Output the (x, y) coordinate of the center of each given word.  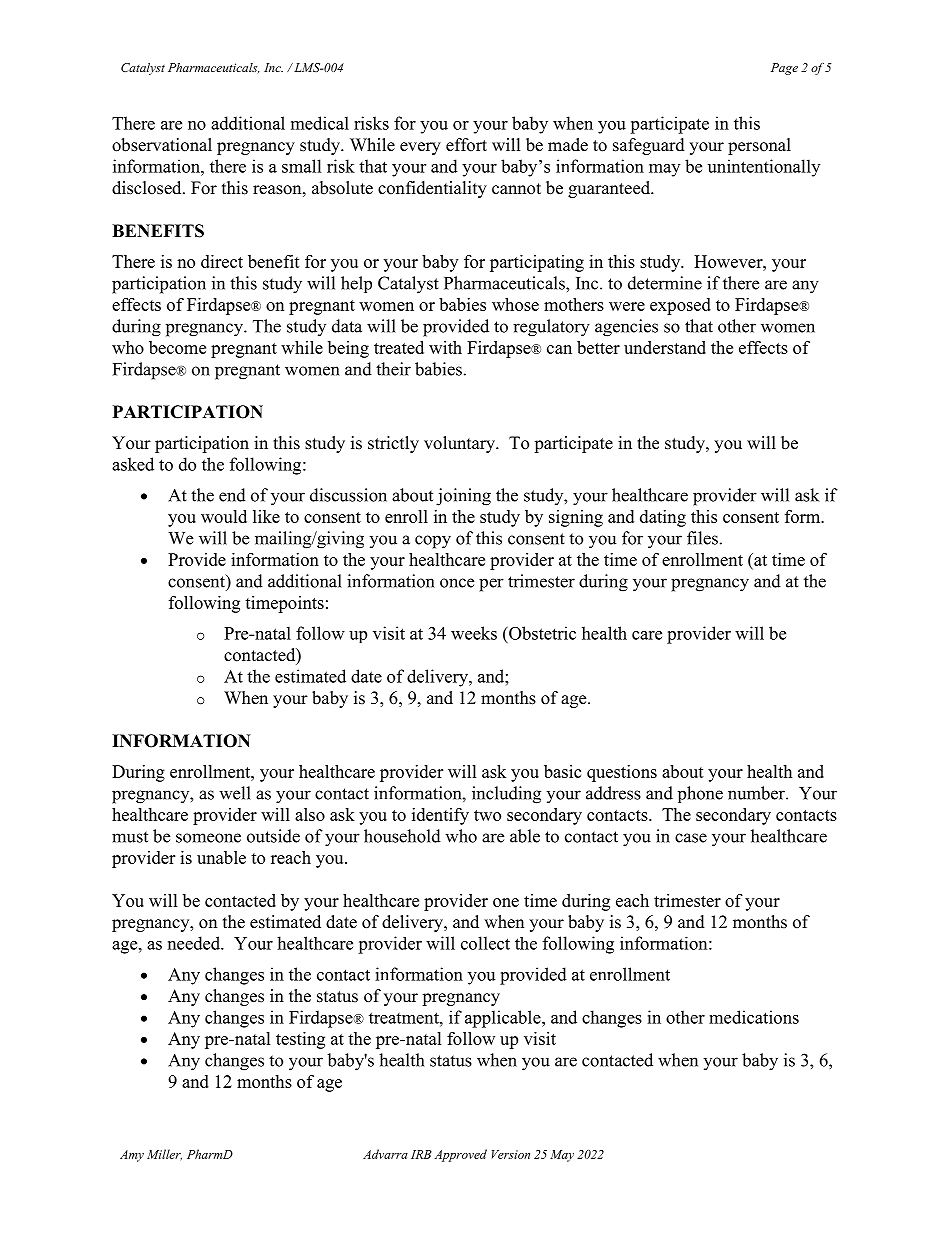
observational (162, 145)
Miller (164, 1154)
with (445, 347)
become (177, 347)
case (691, 838)
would (224, 516)
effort (466, 145)
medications (754, 1017)
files (702, 538)
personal (759, 146)
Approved (461, 1155)
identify (440, 816)
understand (665, 347)
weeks (474, 633)
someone (208, 838)
